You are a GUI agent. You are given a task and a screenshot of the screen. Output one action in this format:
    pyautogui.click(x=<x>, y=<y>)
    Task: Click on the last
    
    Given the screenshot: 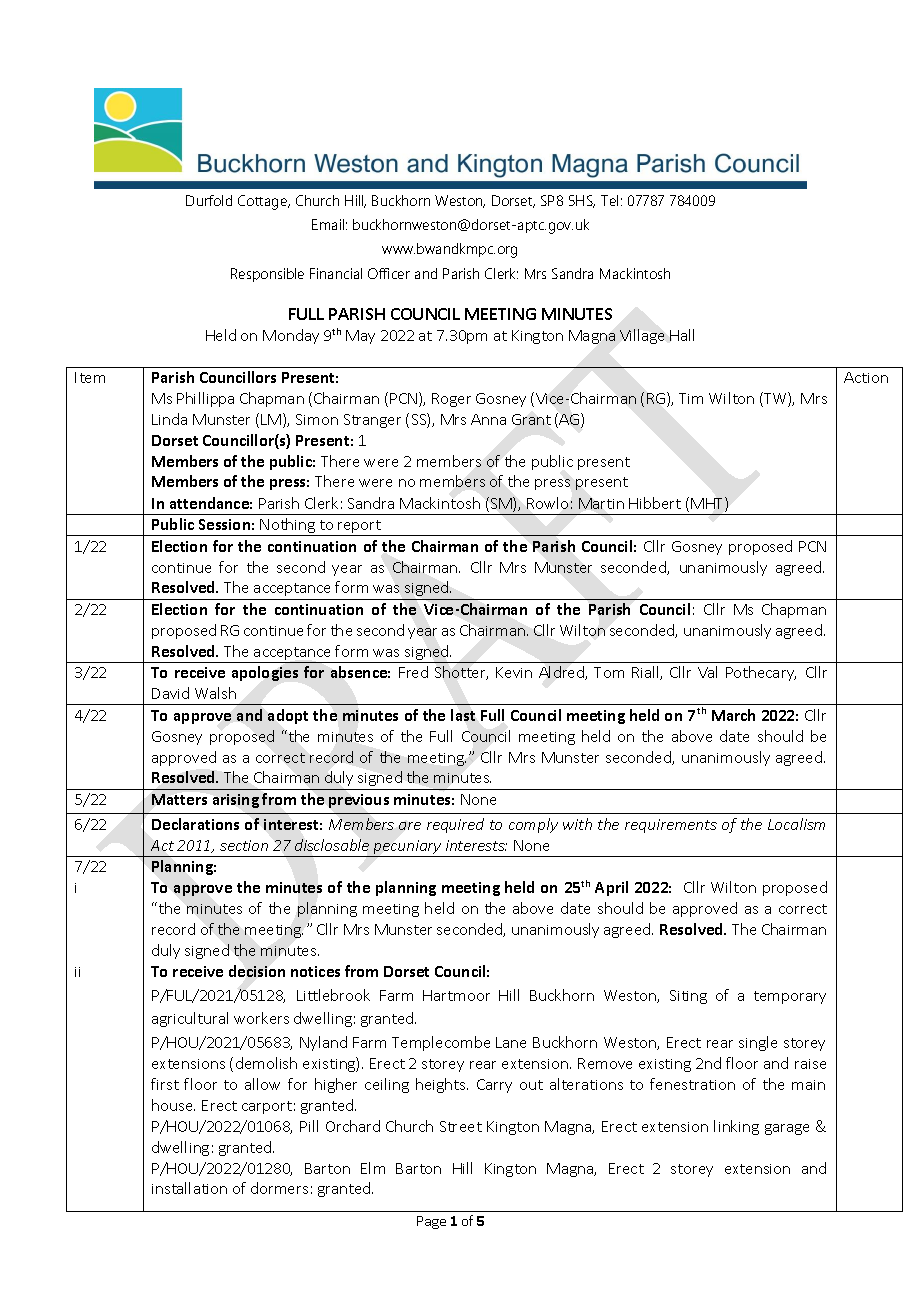 What is the action you would take?
    pyautogui.click(x=463, y=715)
